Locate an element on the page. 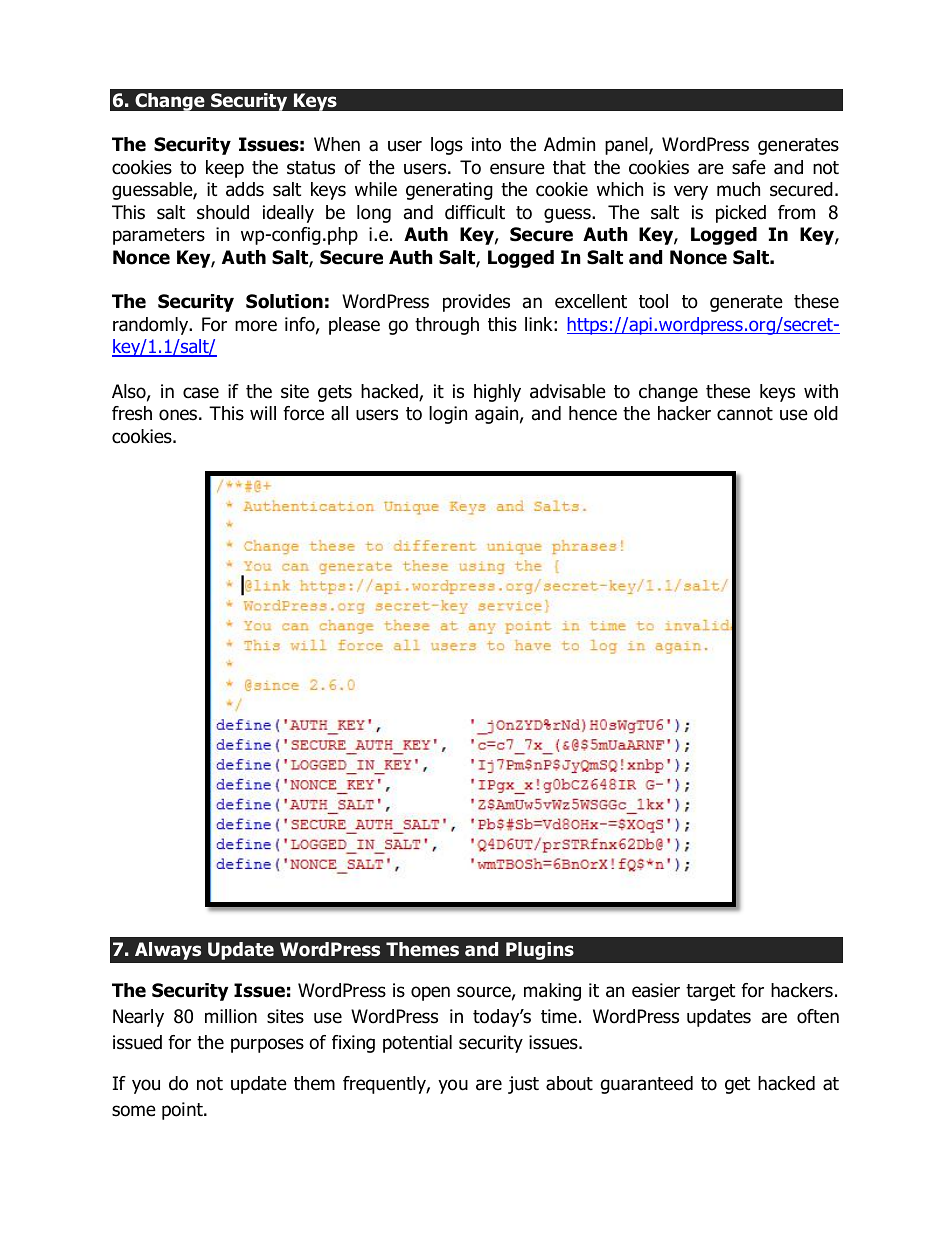 The width and height of the page is (952, 1233). just is located at coordinates (523, 1085).
